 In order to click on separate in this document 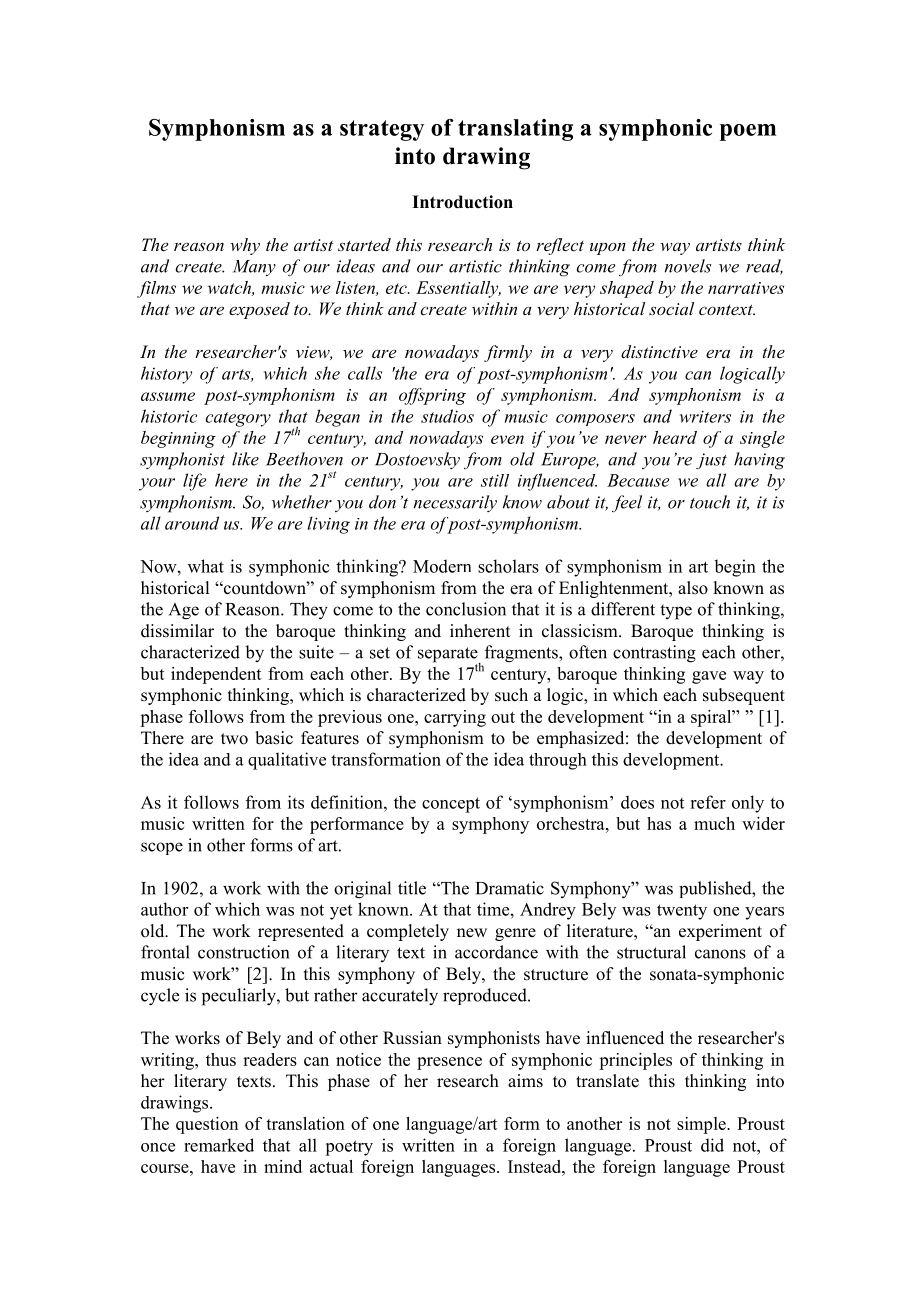, I will do `click(449, 656)`.
